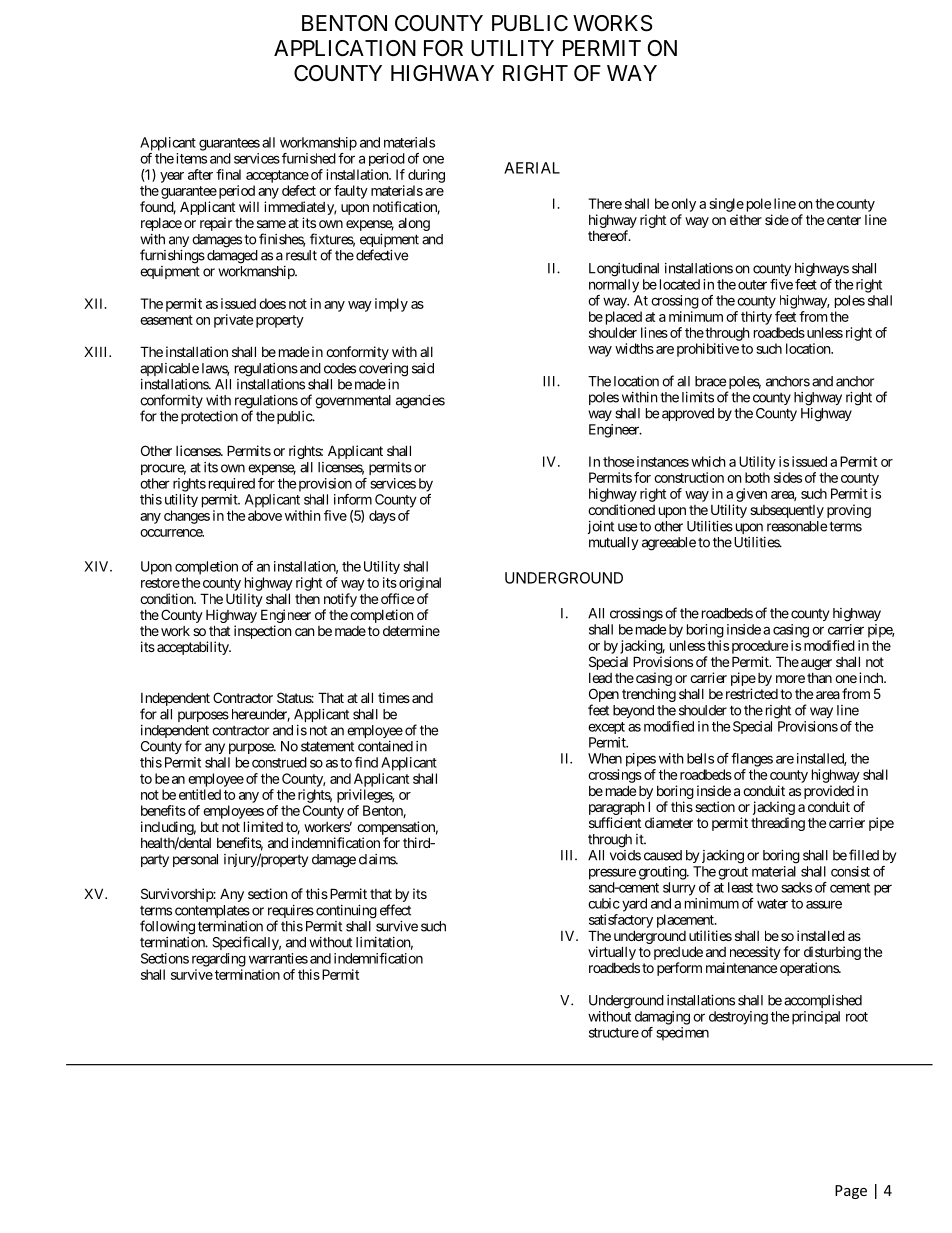 This screenshot has width=952, height=1233. What do you see at coordinates (851, 1192) in the screenshot?
I see `Page` at bounding box center [851, 1192].
